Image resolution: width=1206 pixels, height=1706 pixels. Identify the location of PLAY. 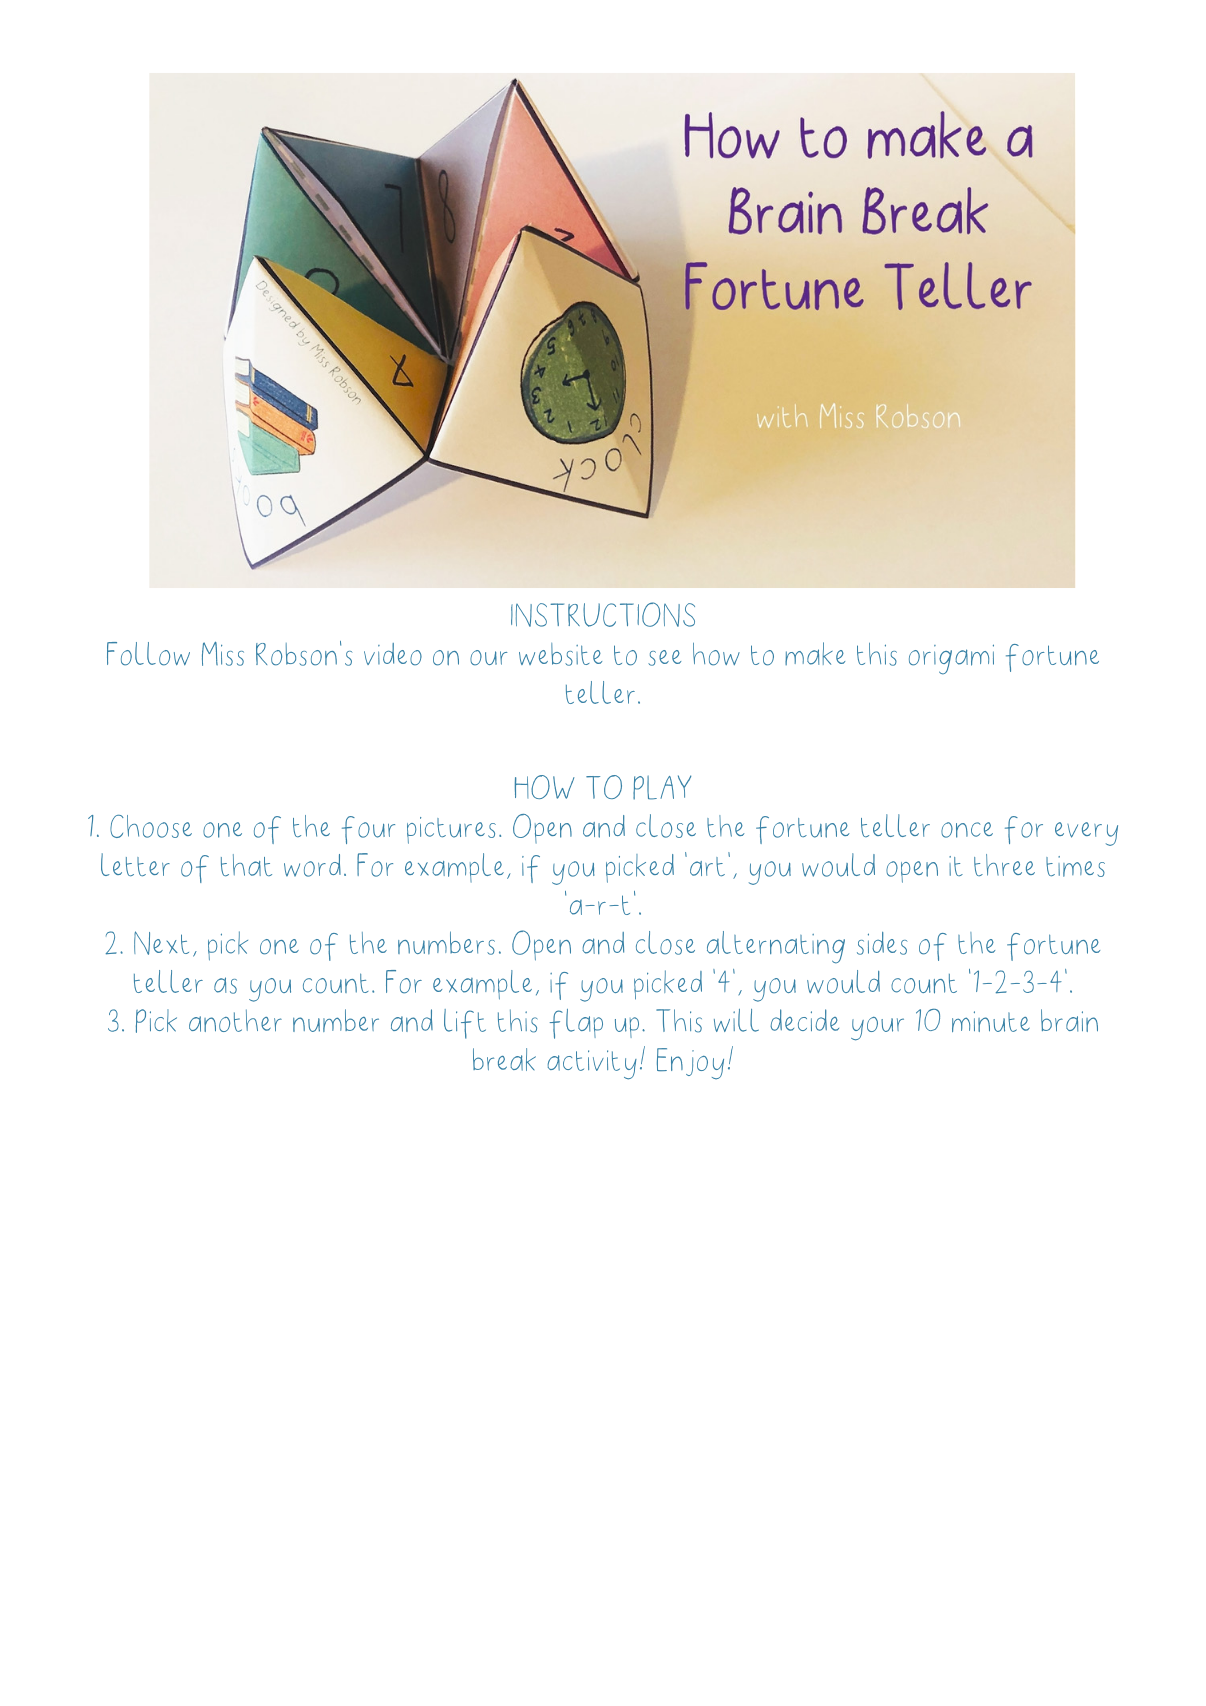
(662, 787).
